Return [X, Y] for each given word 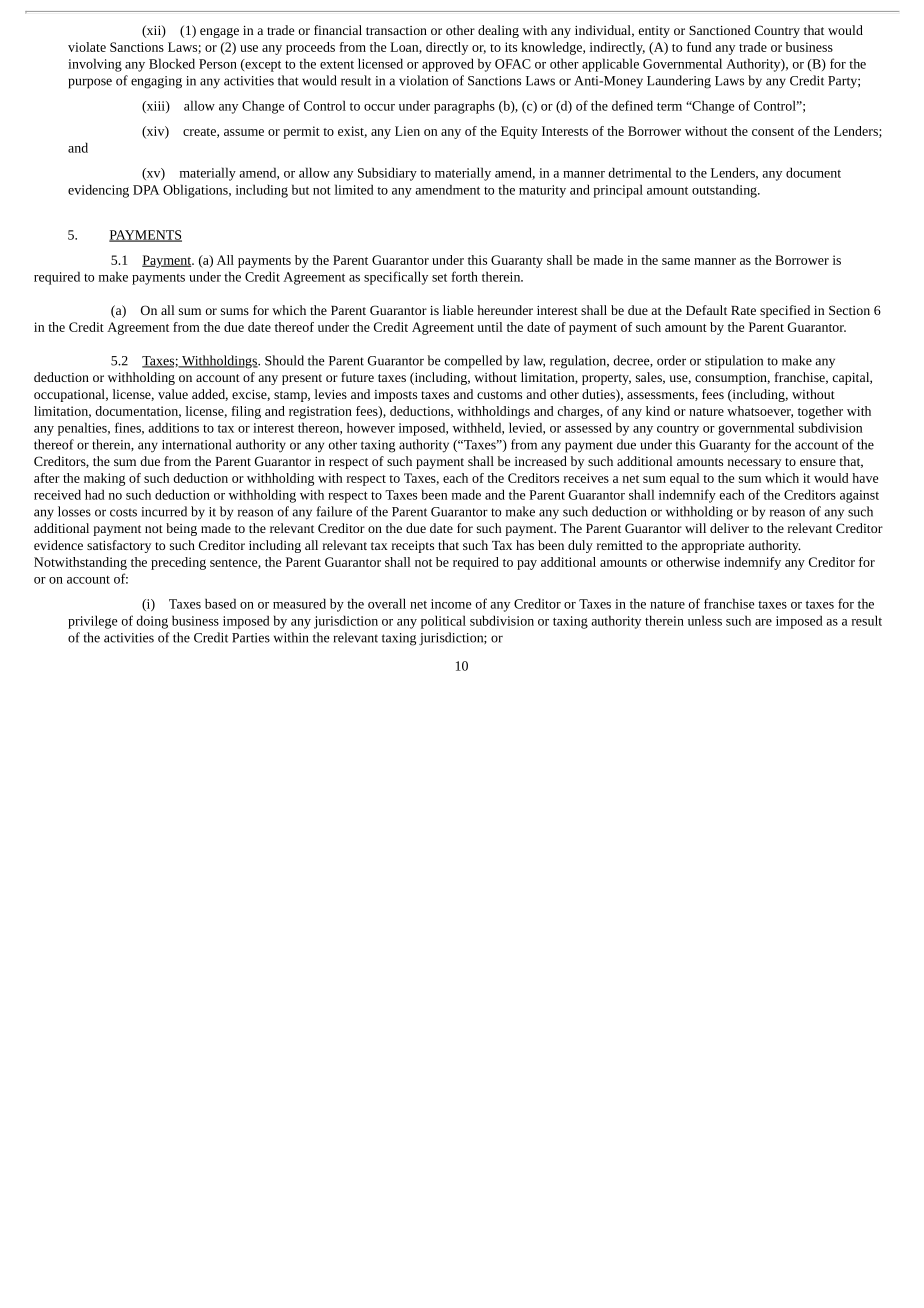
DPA [146, 190]
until [490, 327]
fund [699, 47]
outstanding [725, 191]
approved [448, 65]
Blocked [172, 63]
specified [785, 311]
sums [235, 311]
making [104, 479]
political [443, 622]
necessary [754, 464]
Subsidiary [387, 174]
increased [541, 461]
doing [152, 622]
